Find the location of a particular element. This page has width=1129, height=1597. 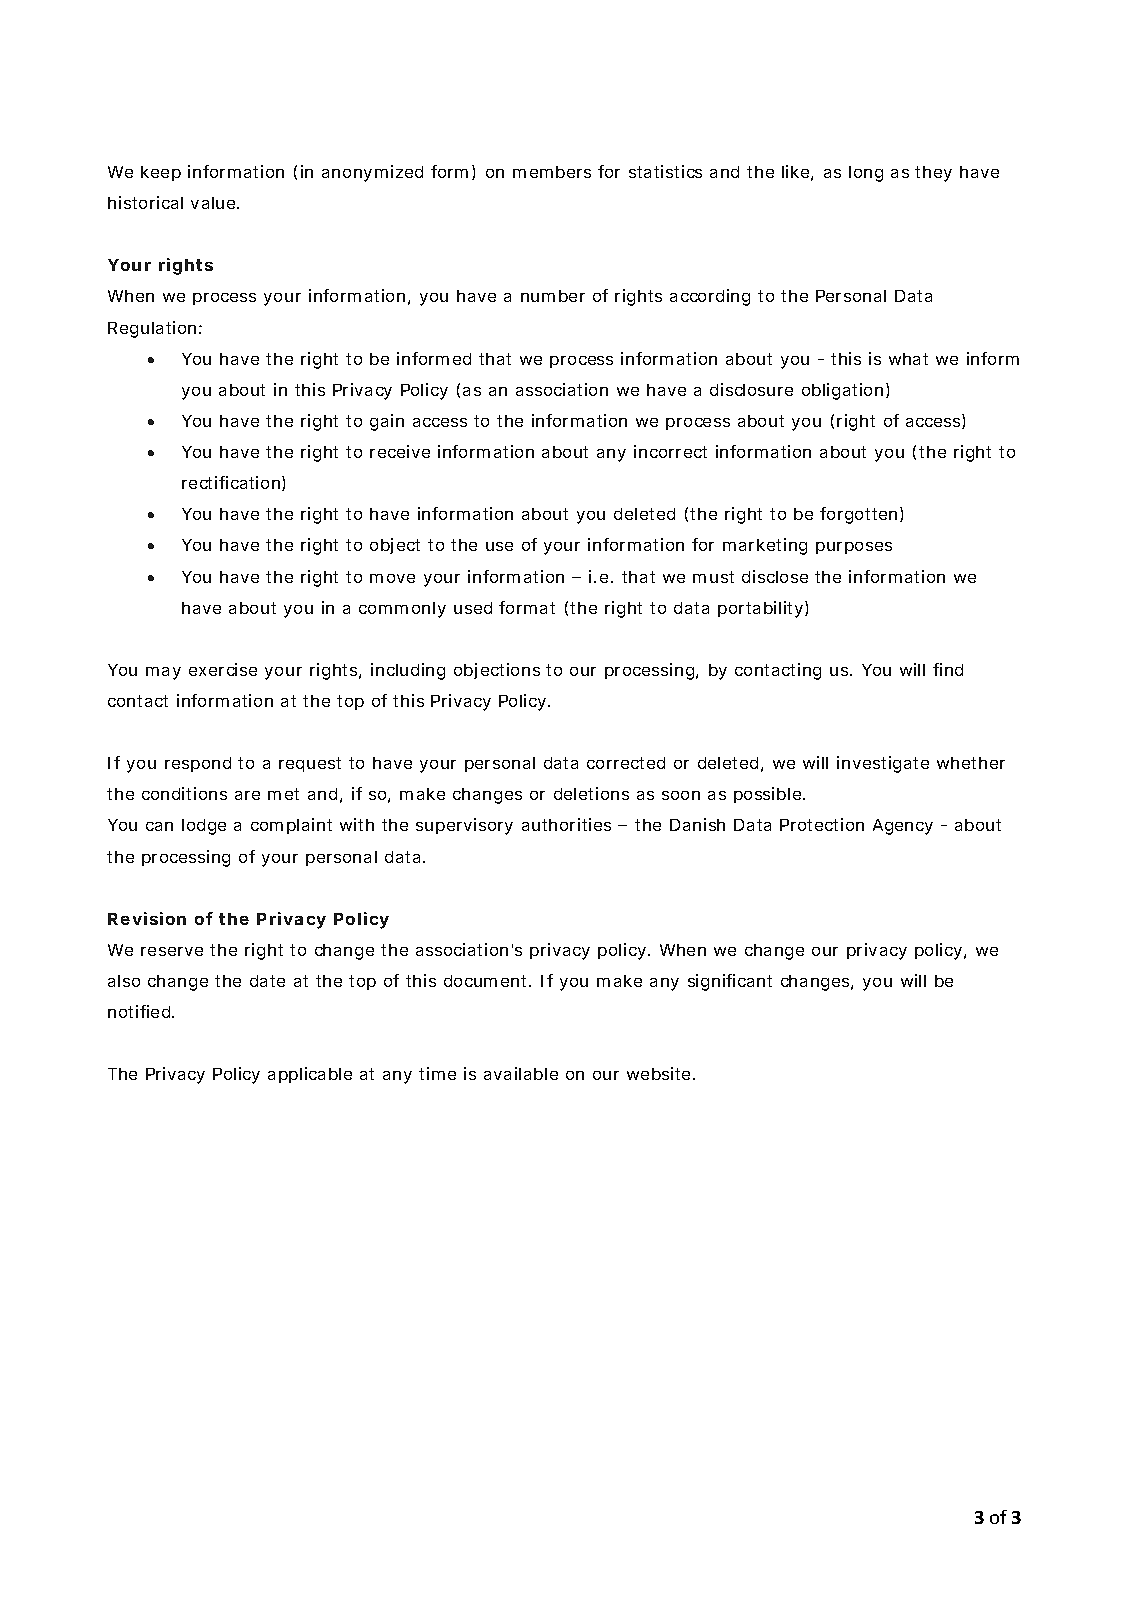

long is located at coordinates (866, 174).
